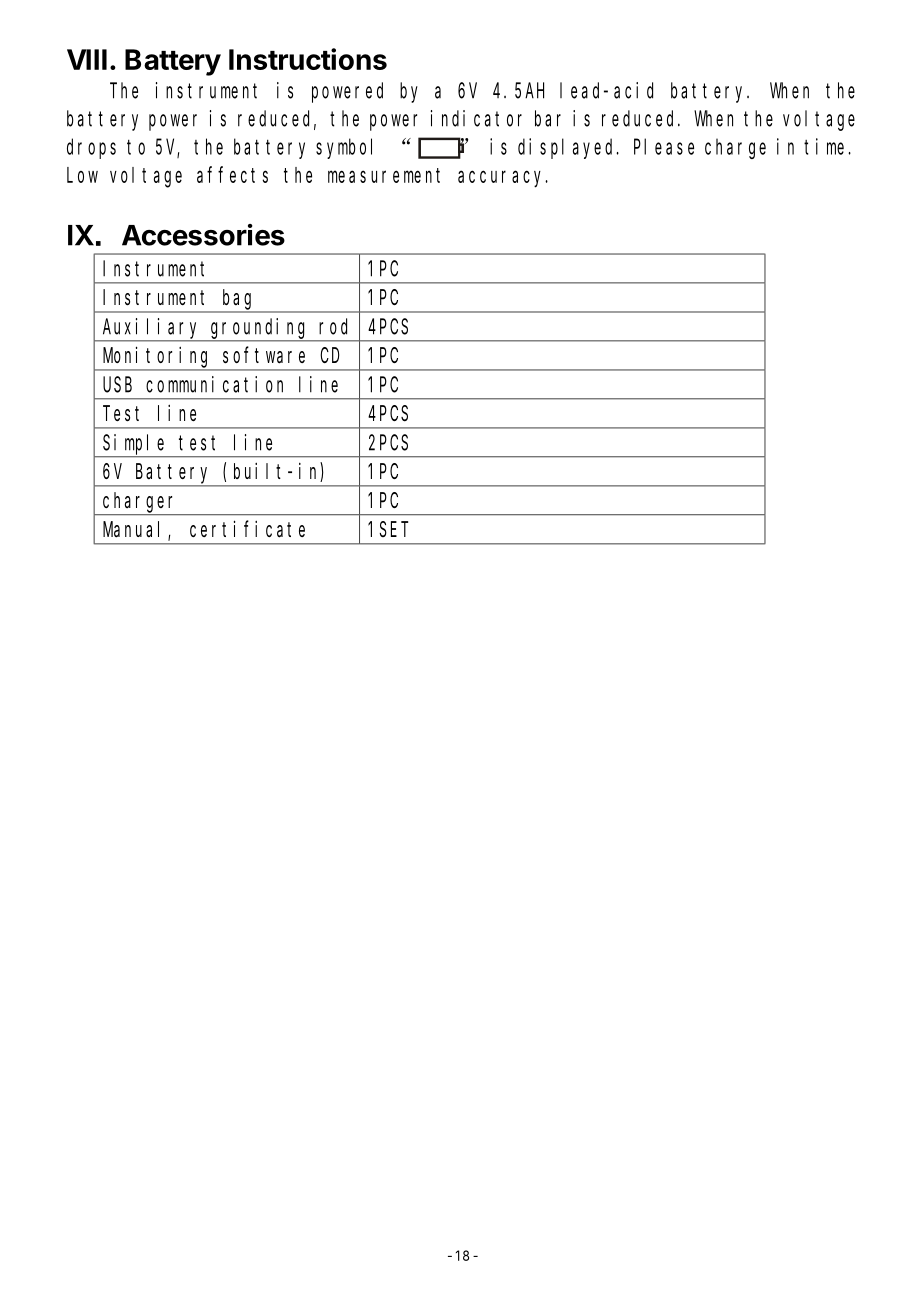  I want to click on time, so click(827, 146).
